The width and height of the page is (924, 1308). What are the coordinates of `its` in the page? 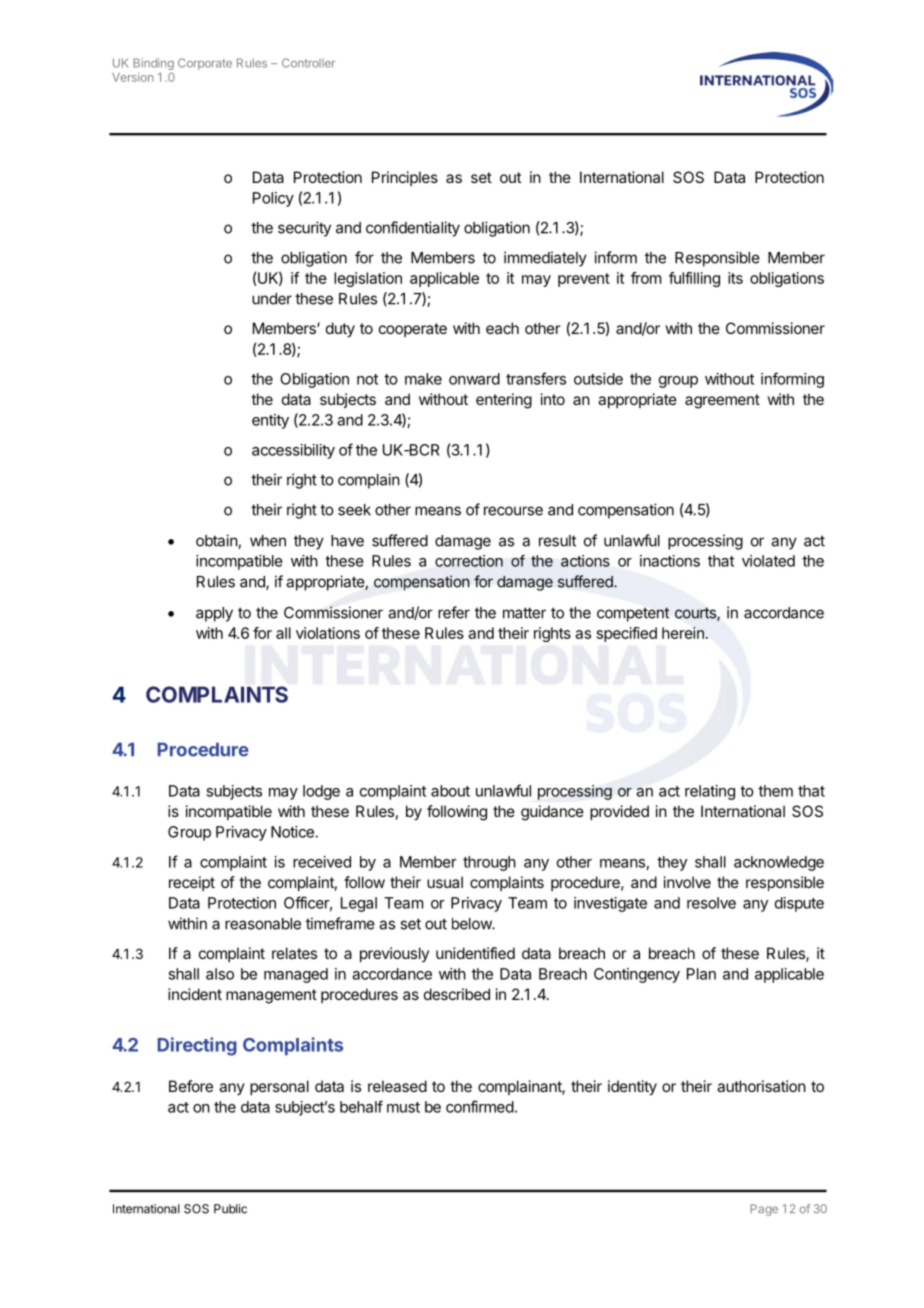 It's located at (735, 278).
